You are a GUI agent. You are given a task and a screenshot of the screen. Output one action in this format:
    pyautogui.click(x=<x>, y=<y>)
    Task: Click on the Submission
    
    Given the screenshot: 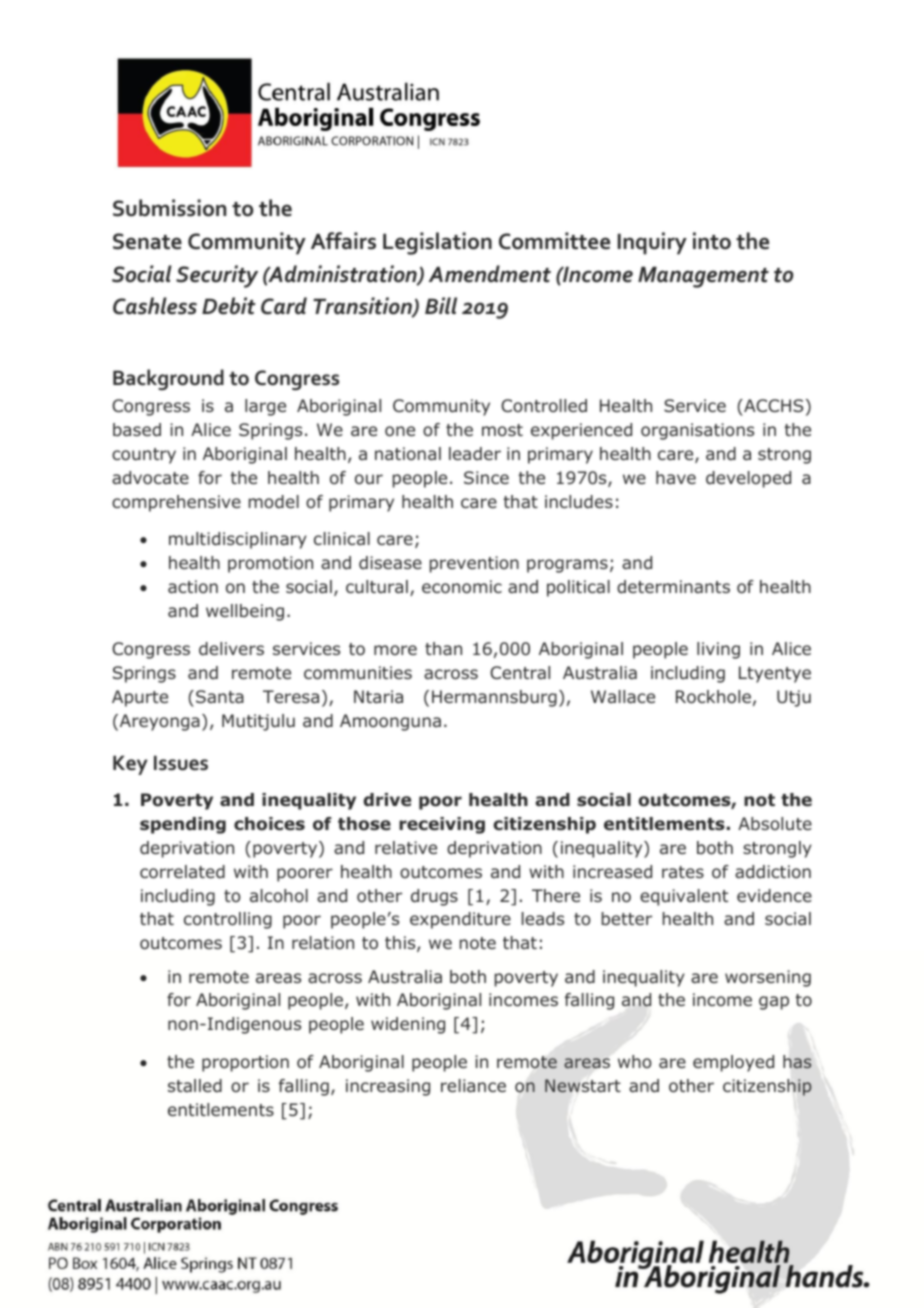 What is the action you would take?
    pyautogui.click(x=169, y=208)
